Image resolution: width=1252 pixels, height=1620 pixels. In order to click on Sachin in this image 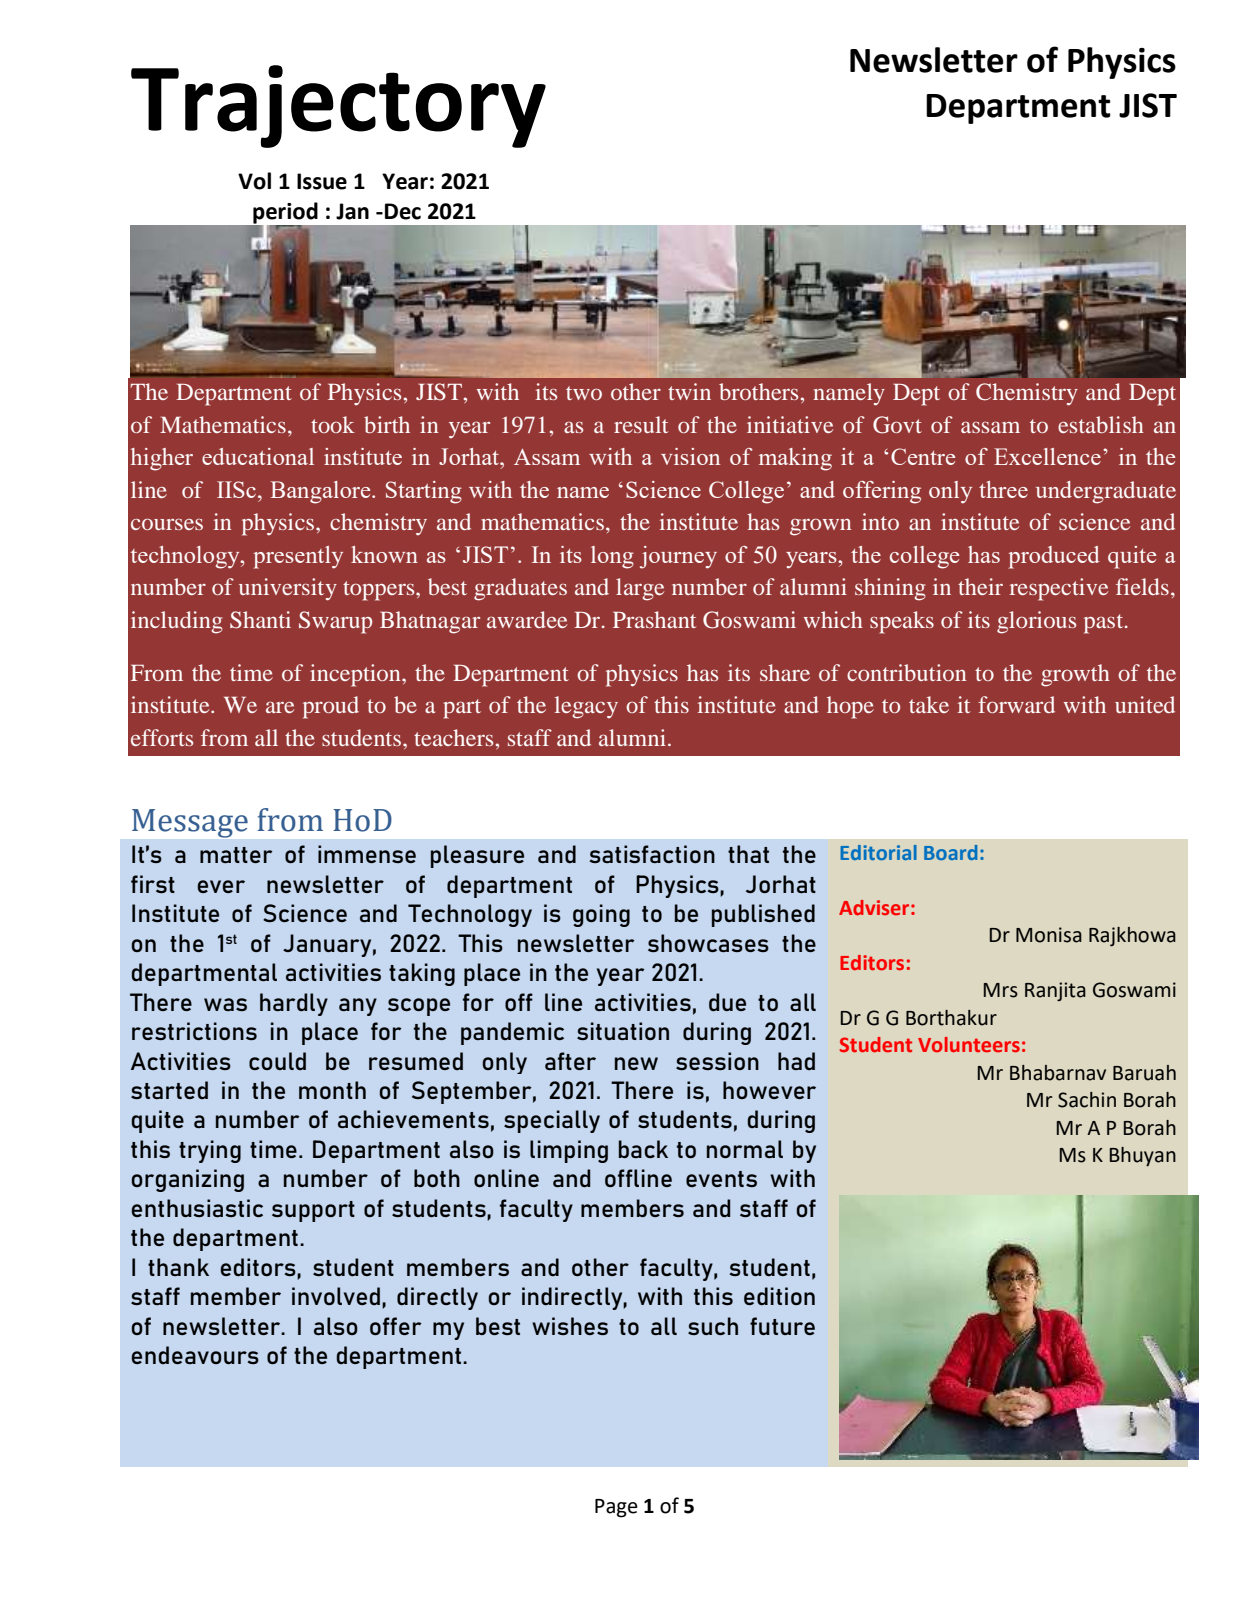, I will do `click(1087, 1100)`.
